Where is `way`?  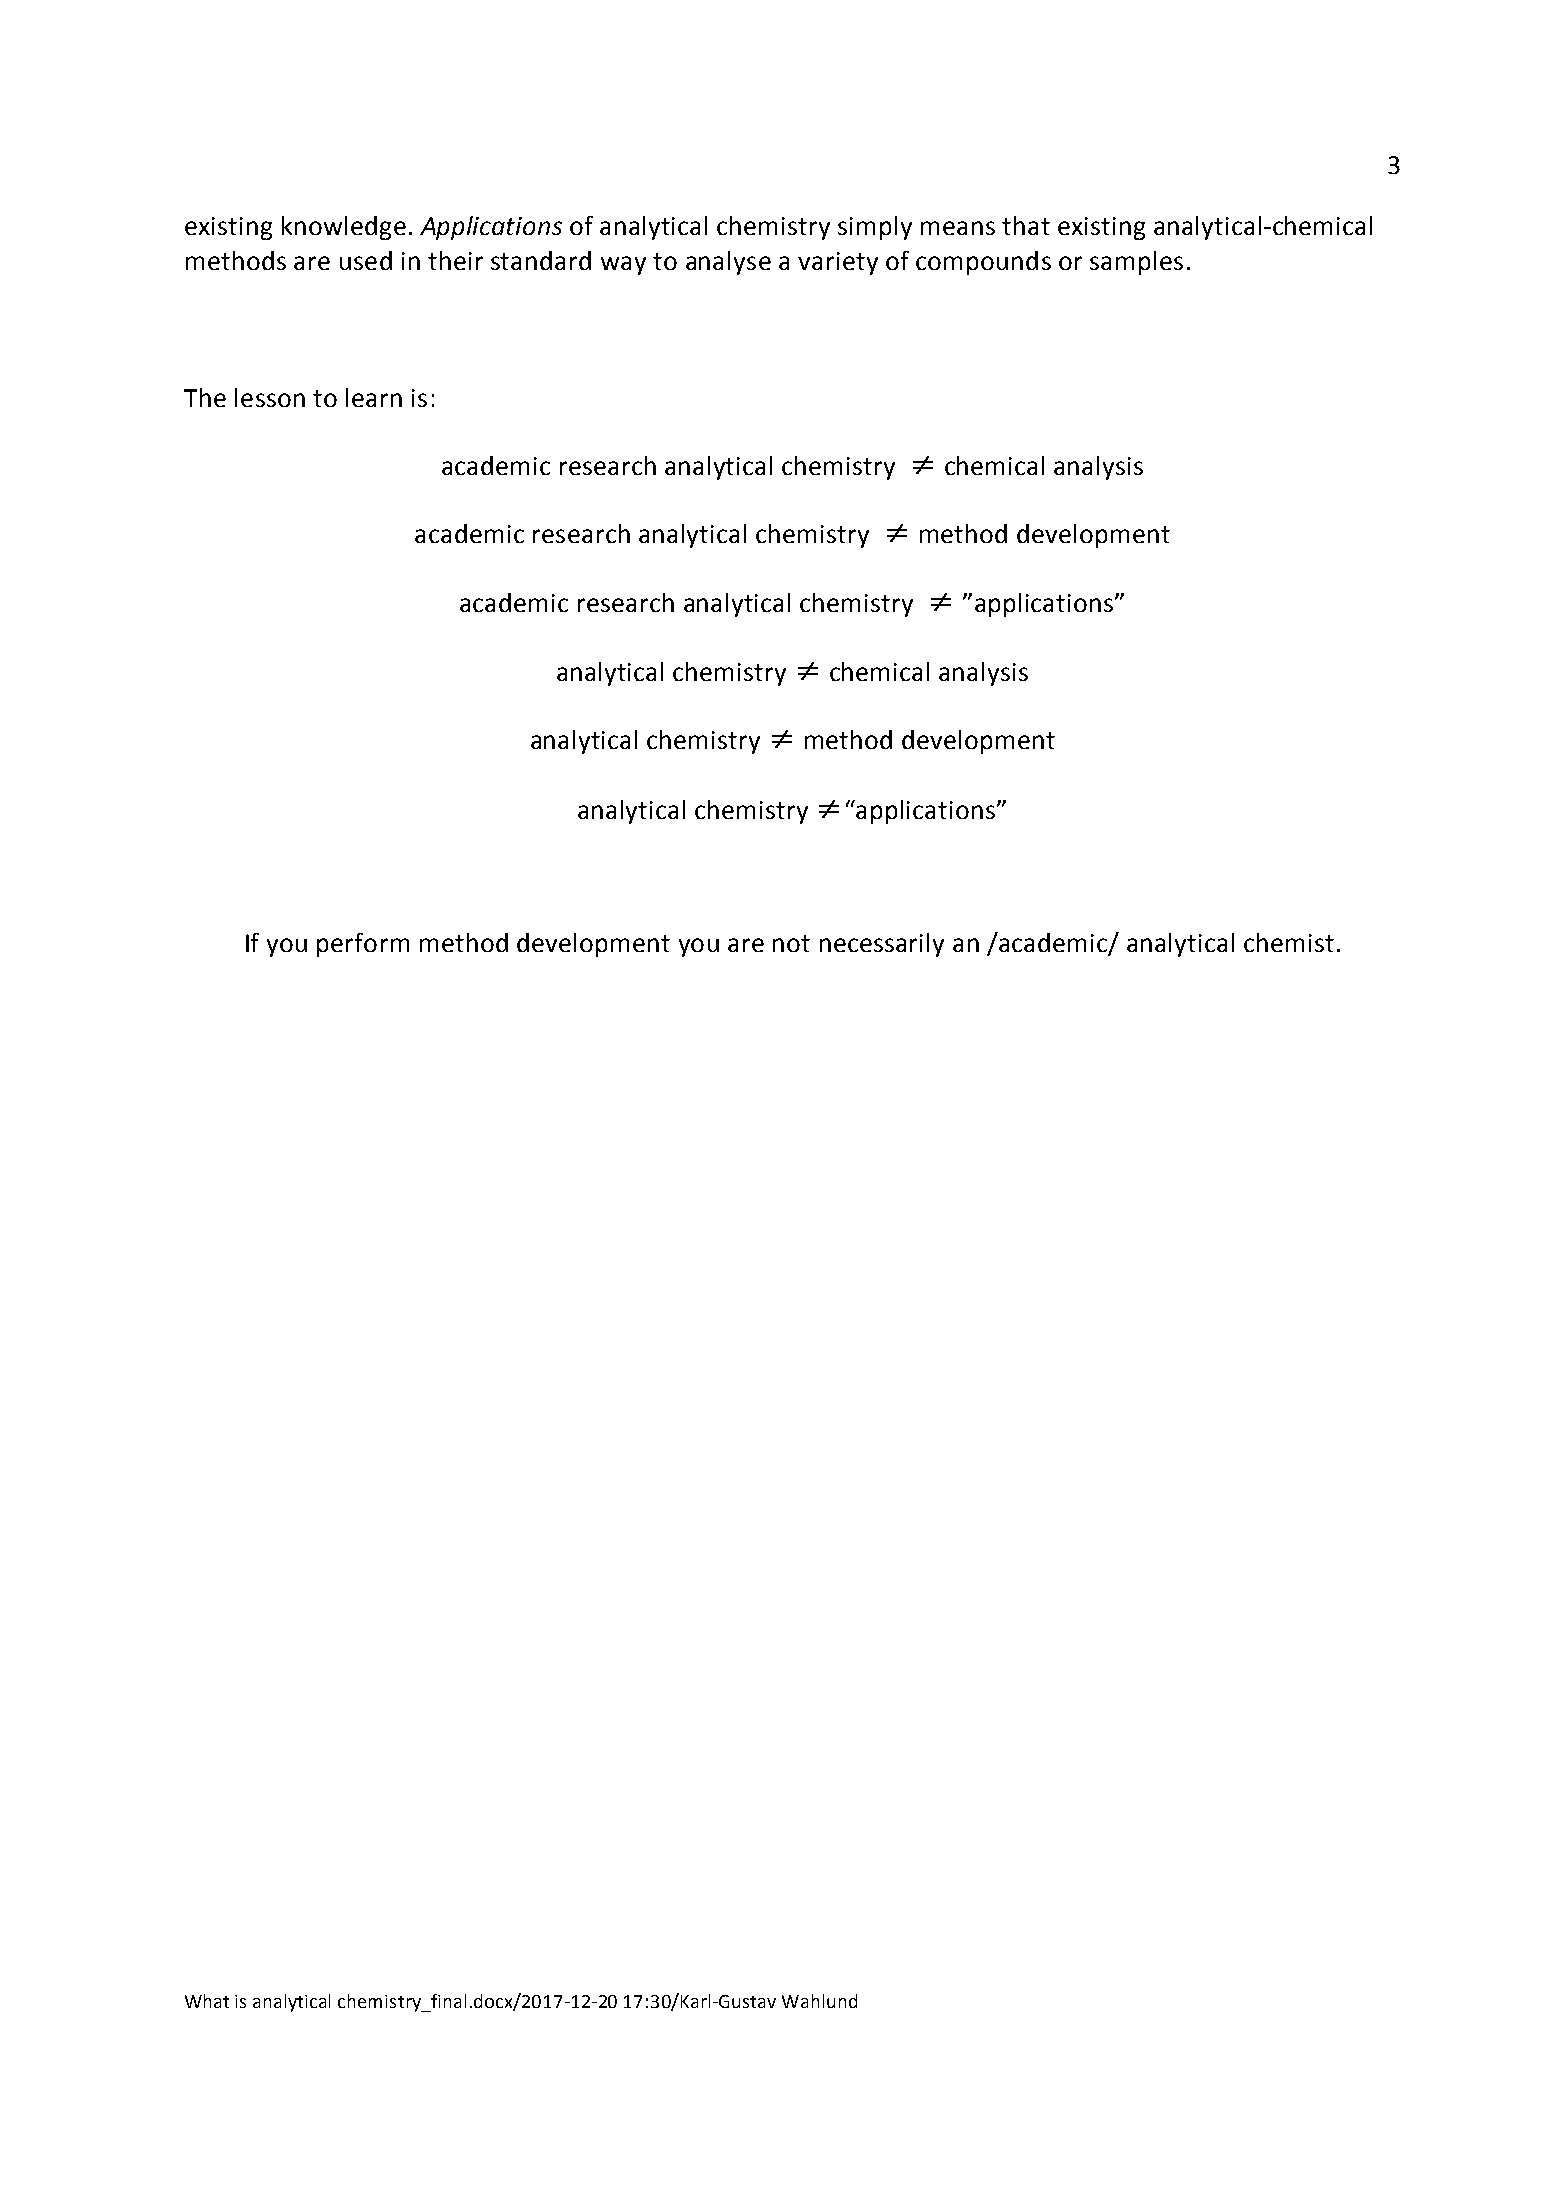 way is located at coordinates (623, 265).
